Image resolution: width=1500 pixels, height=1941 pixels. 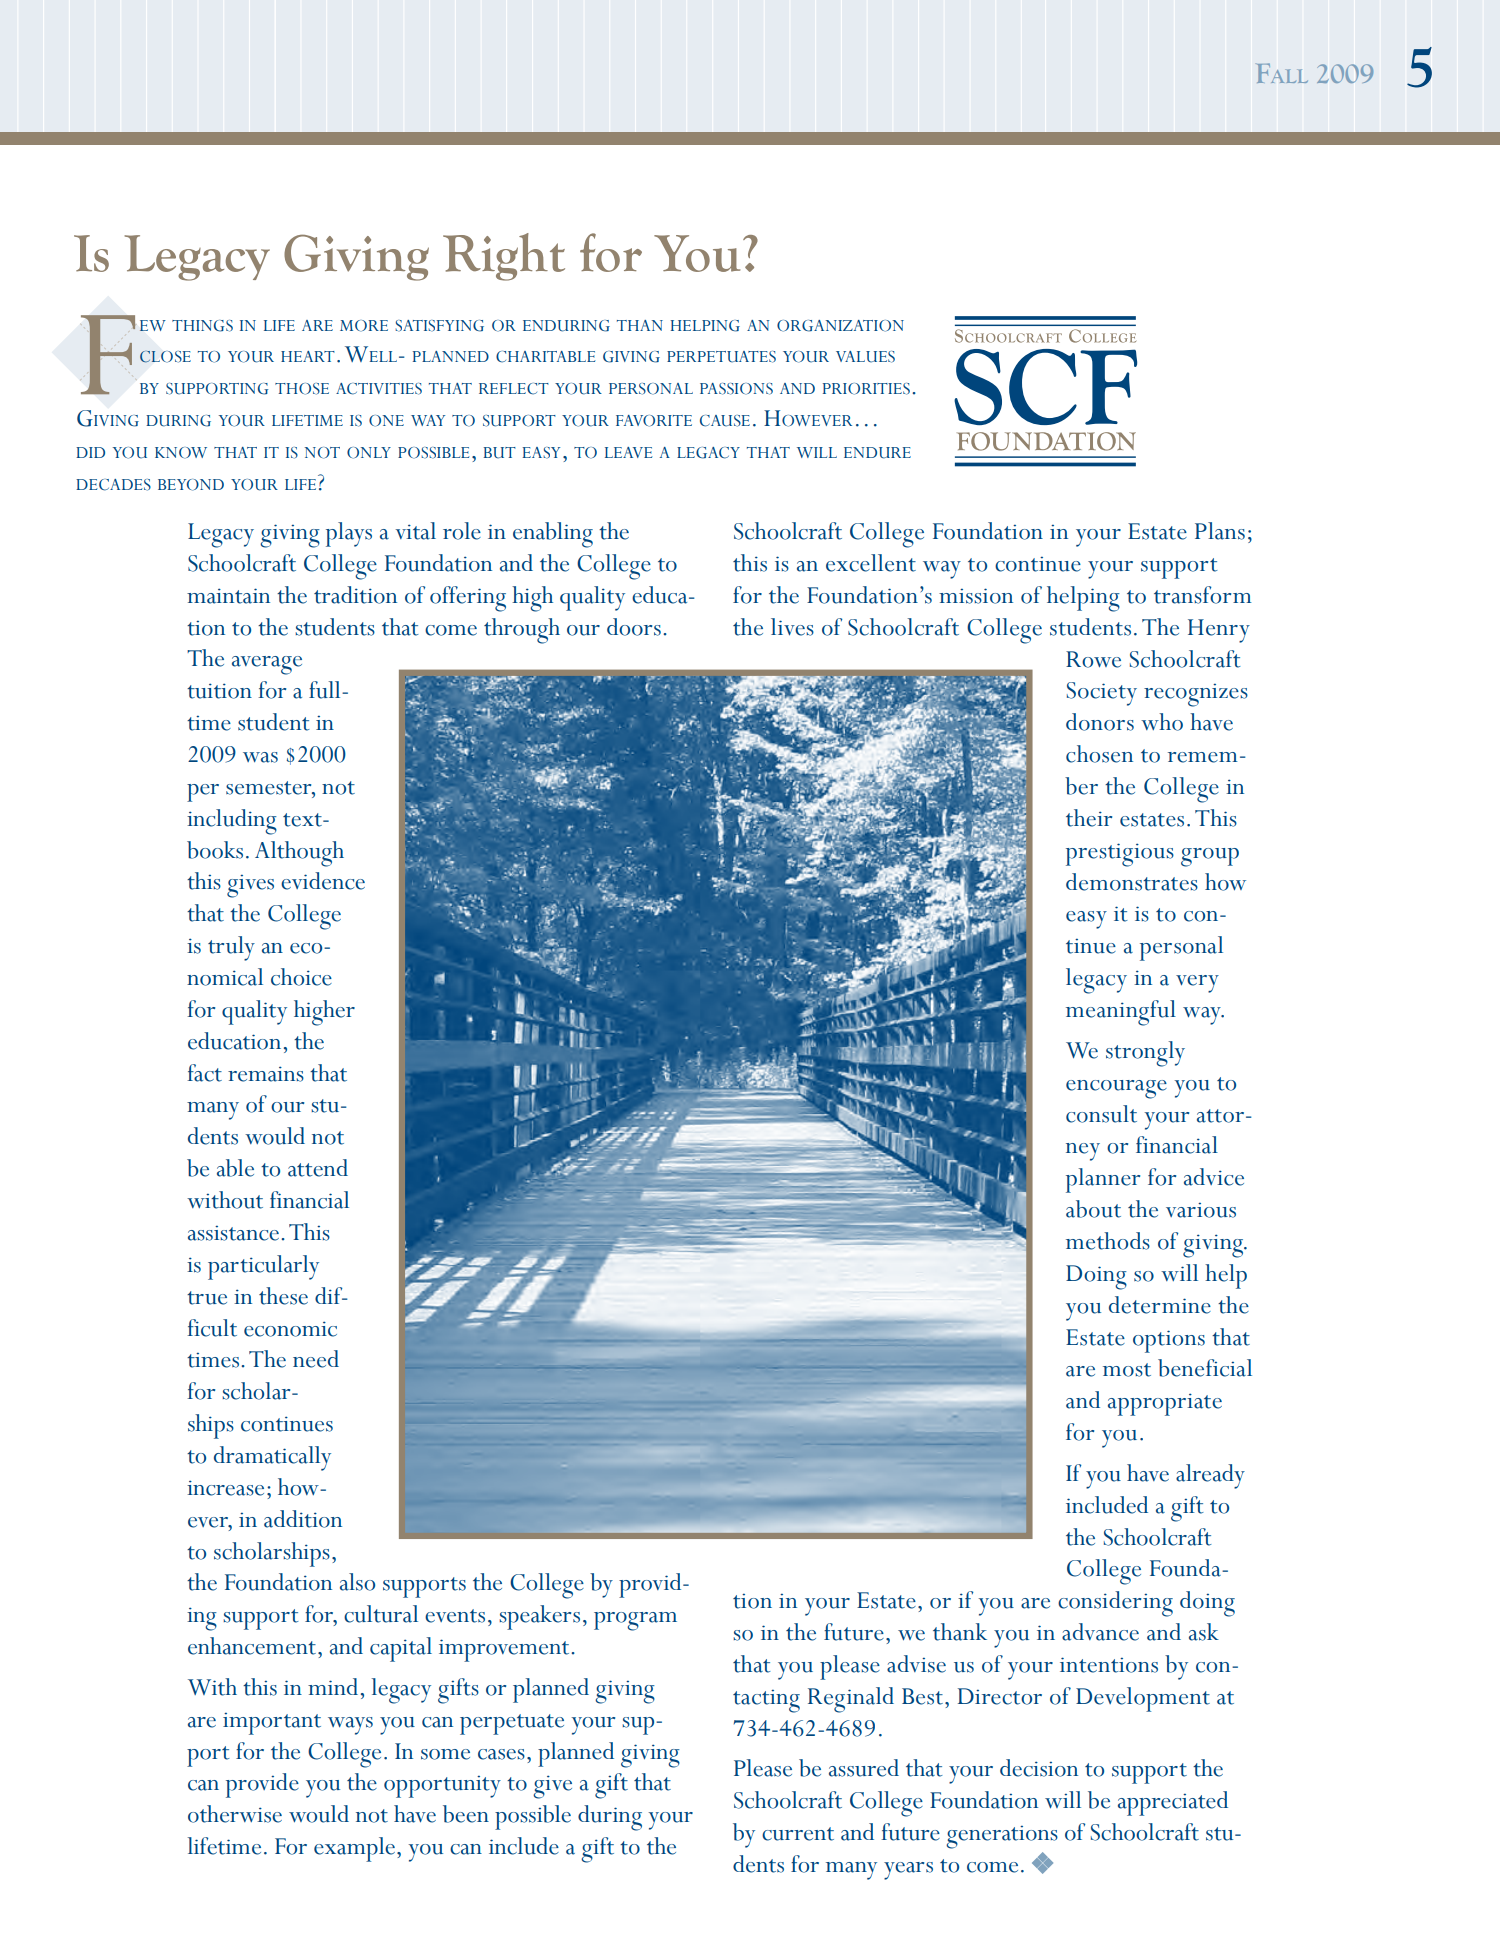 What do you see at coordinates (1145, 1054) in the screenshot?
I see `strongly` at bounding box center [1145, 1054].
